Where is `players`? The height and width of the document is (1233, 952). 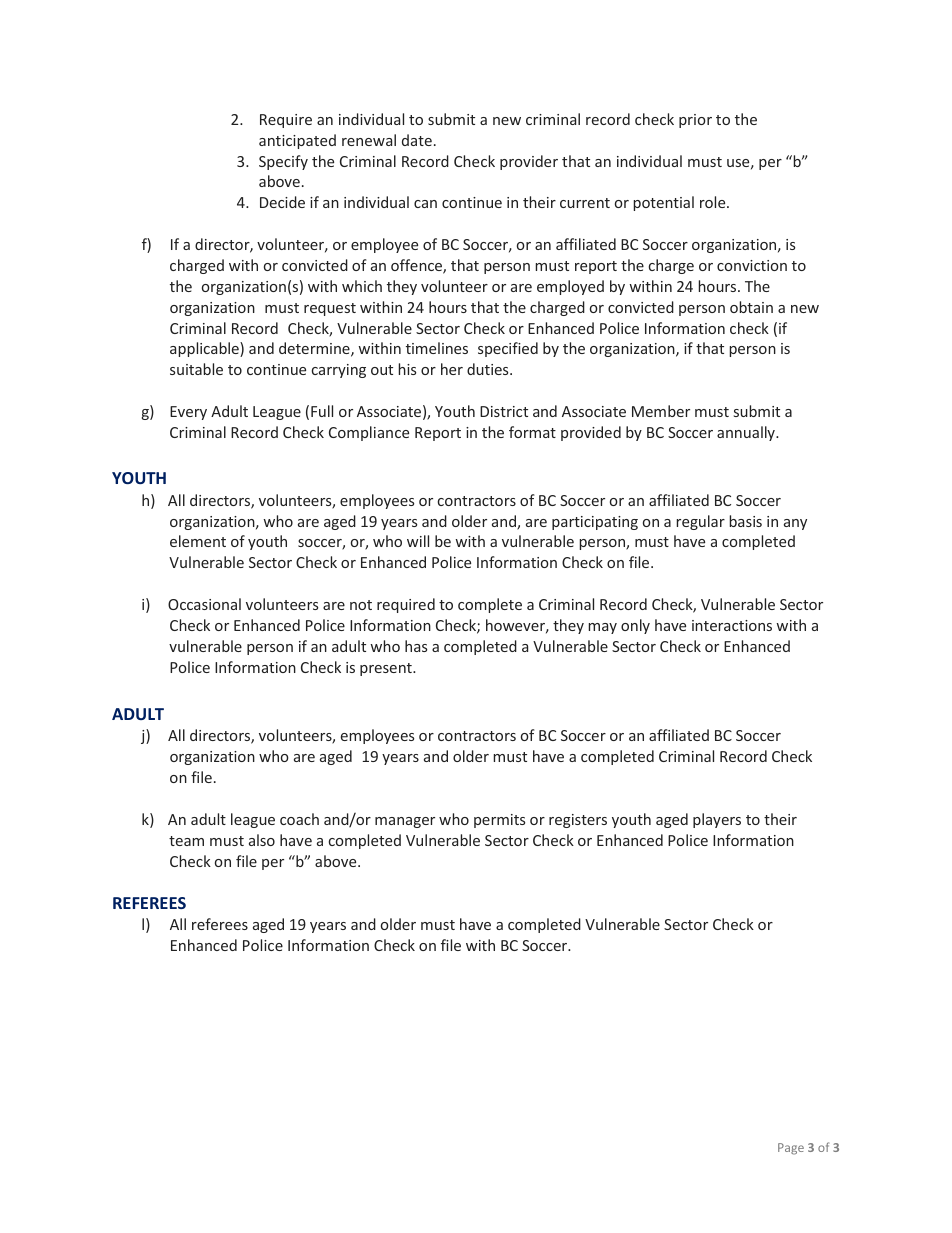
players is located at coordinates (717, 820).
